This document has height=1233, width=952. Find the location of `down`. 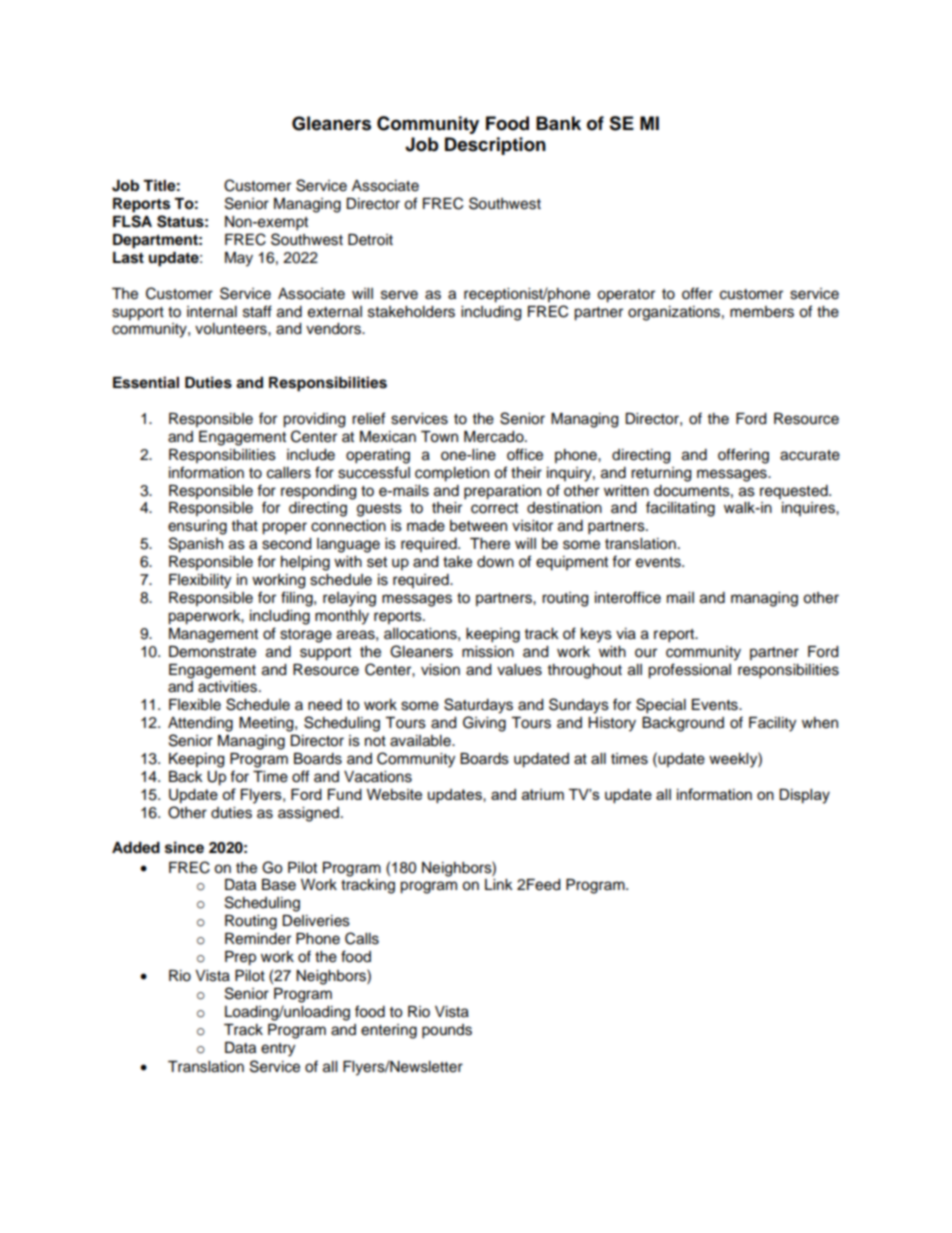

down is located at coordinates (495, 562).
